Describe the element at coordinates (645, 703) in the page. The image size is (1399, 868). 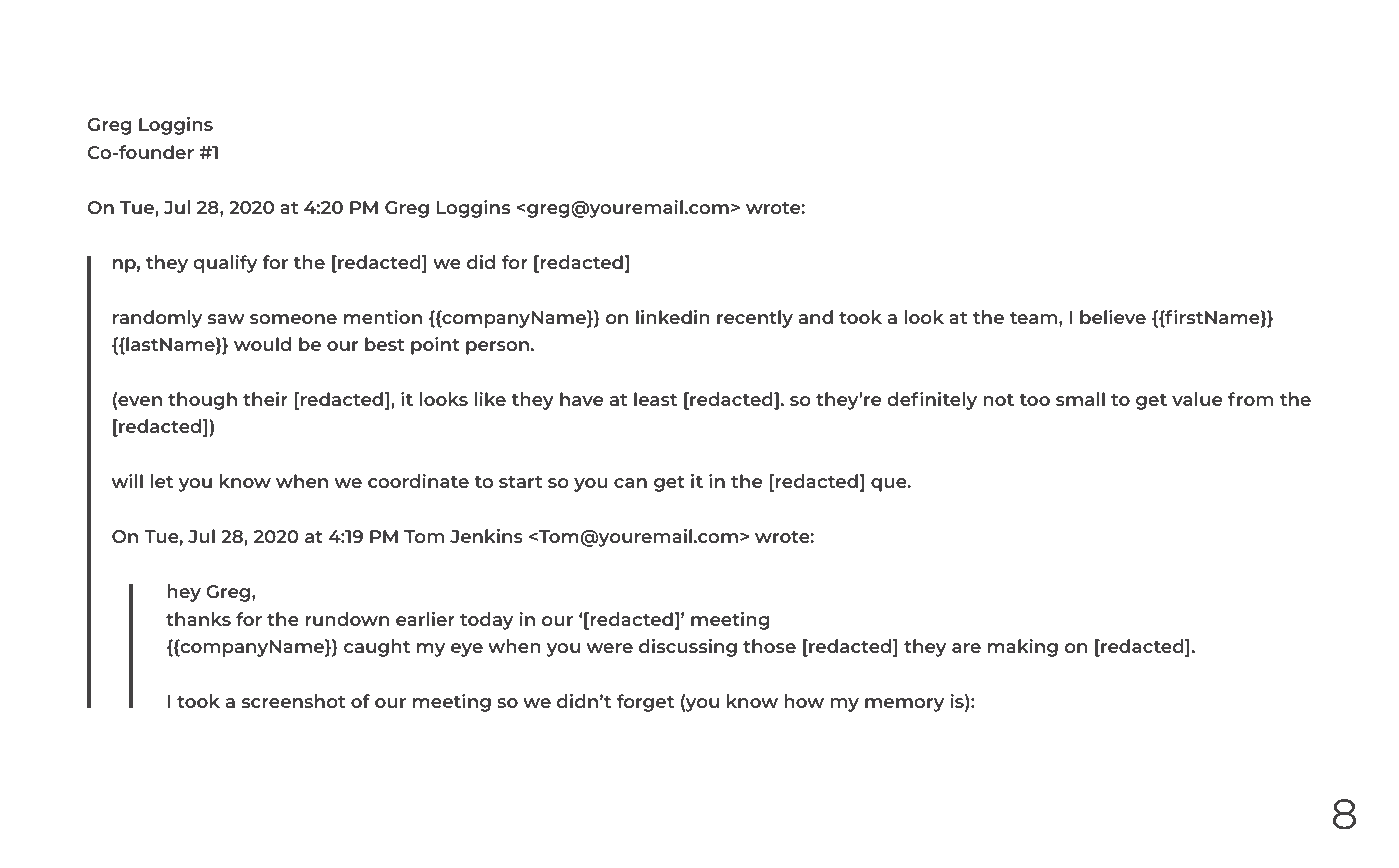
I see `forget` at that location.
